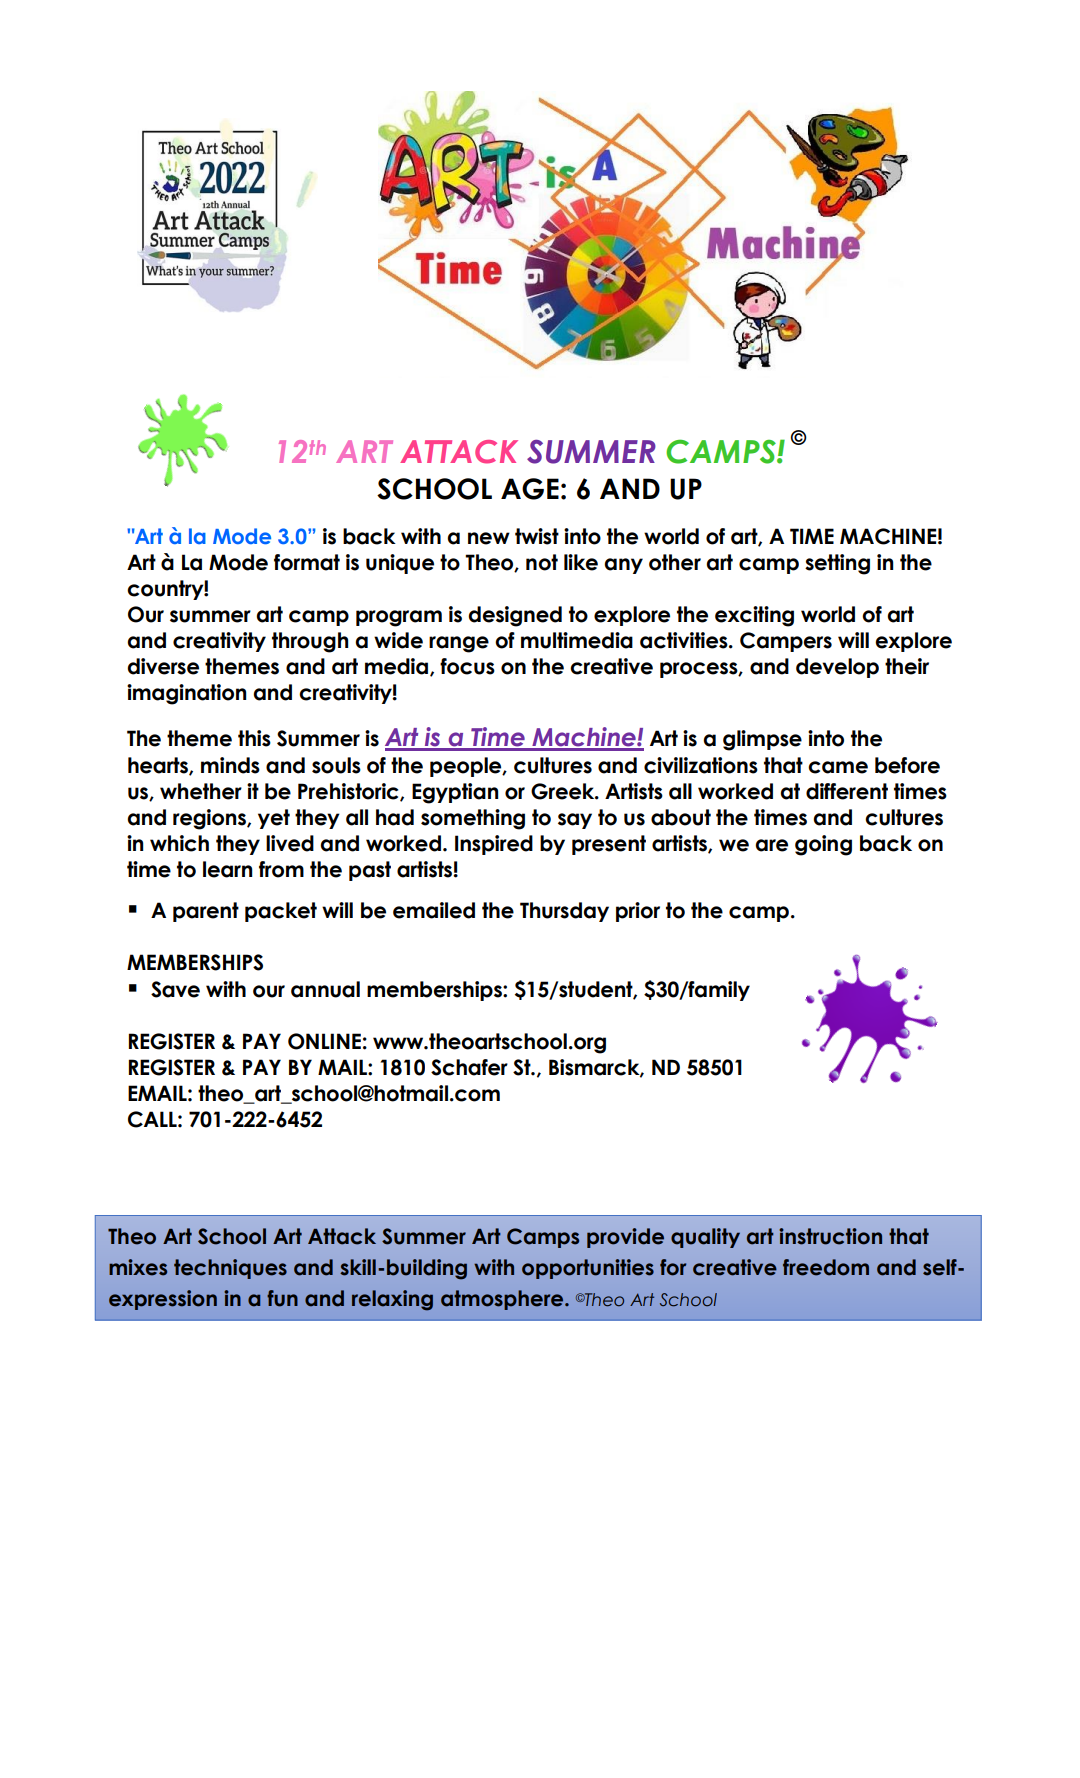  Describe the element at coordinates (564, 912) in the page. I see `Thursday` at that location.
